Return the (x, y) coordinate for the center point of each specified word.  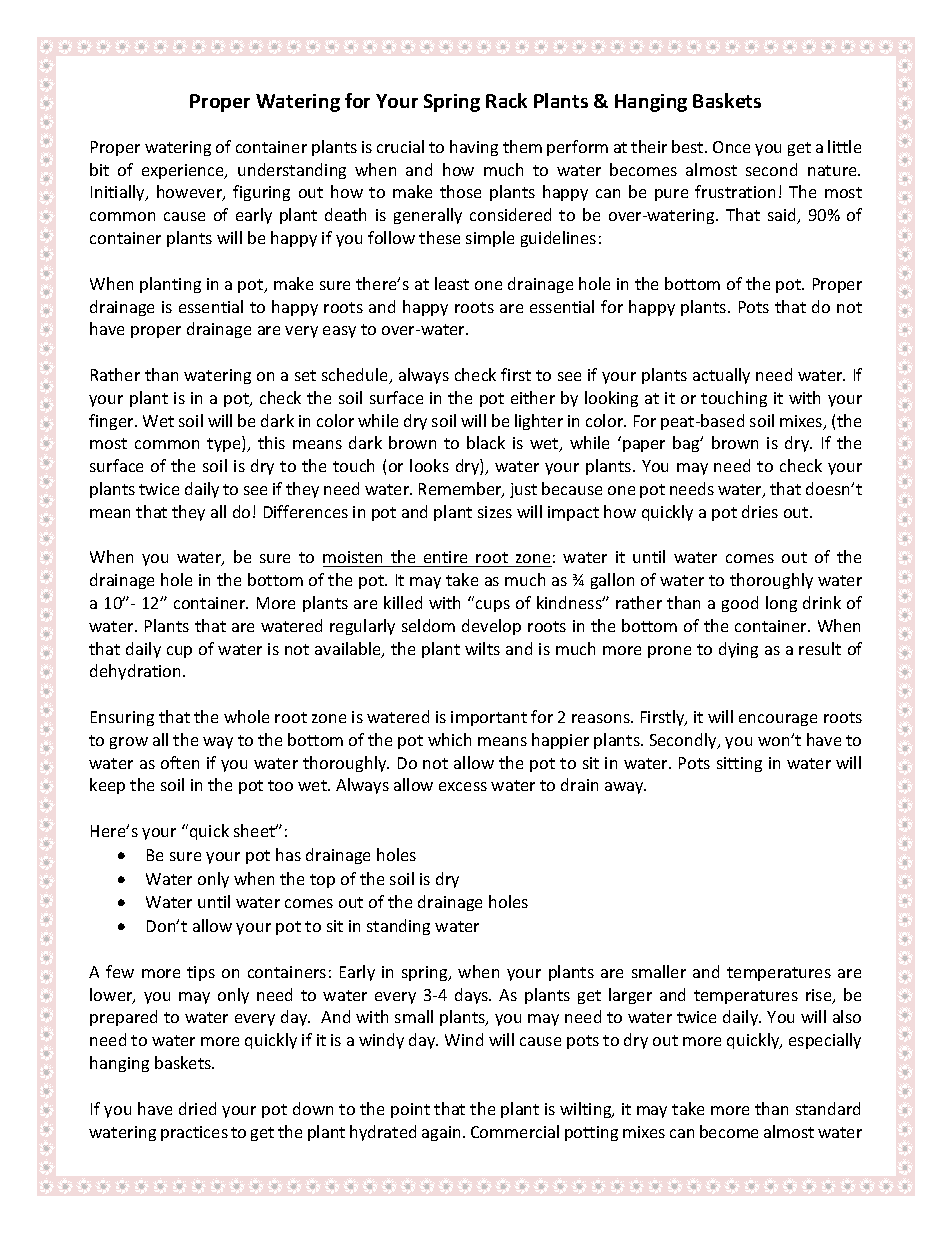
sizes (495, 512)
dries (760, 511)
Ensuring (122, 718)
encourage (778, 720)
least (452, 283)
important (489, 718)
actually (721, 376)
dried (197, 1108)
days (472, 996)
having (474, 148)
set (305, 375)
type (225, 444)
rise (820, 996)
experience (184, 171)
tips (201, 973)
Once (731, 147)
